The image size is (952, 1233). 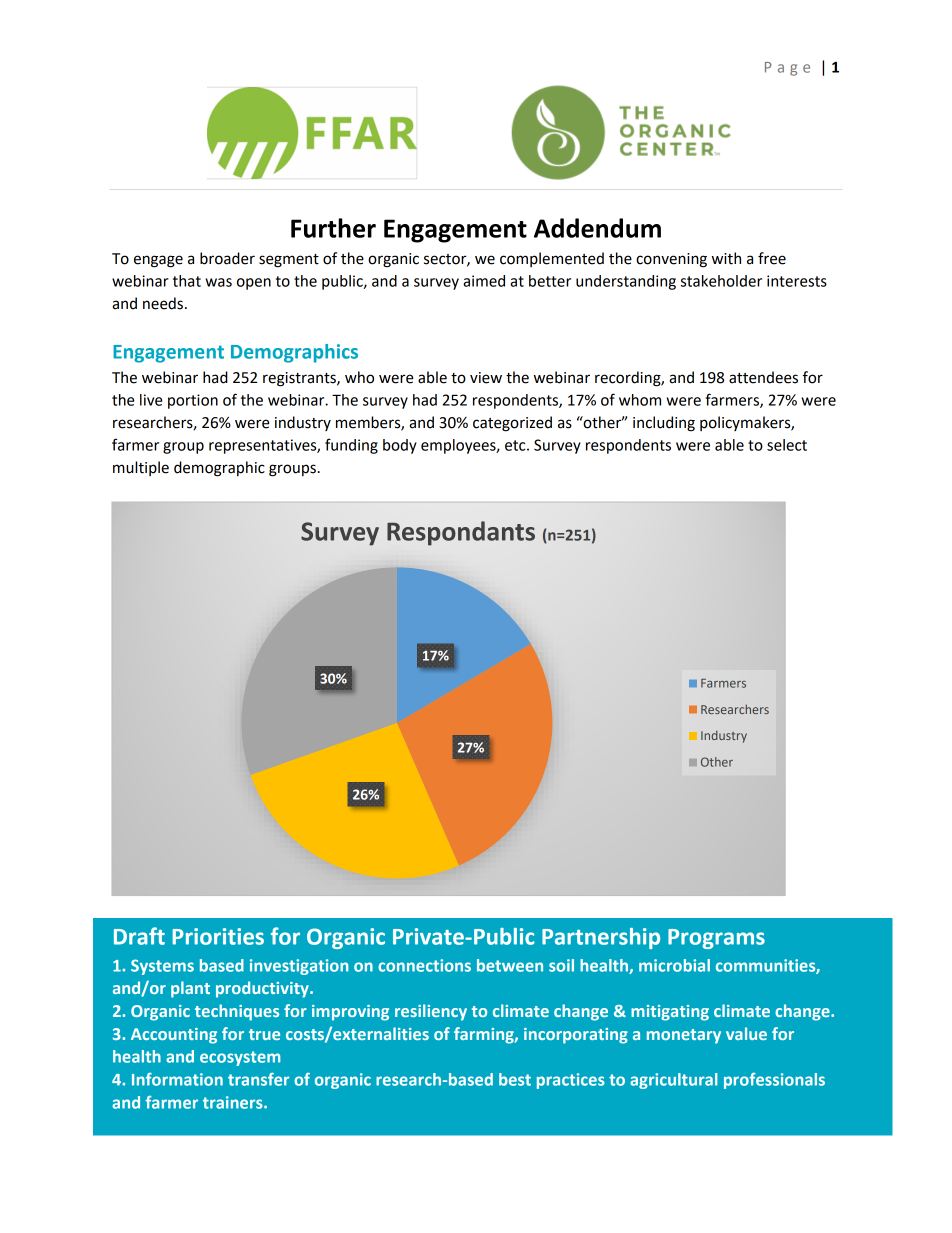 What do you see at coordinates (763, 377) in the image?
I see `attendees` at bounding box center [763, 377].
